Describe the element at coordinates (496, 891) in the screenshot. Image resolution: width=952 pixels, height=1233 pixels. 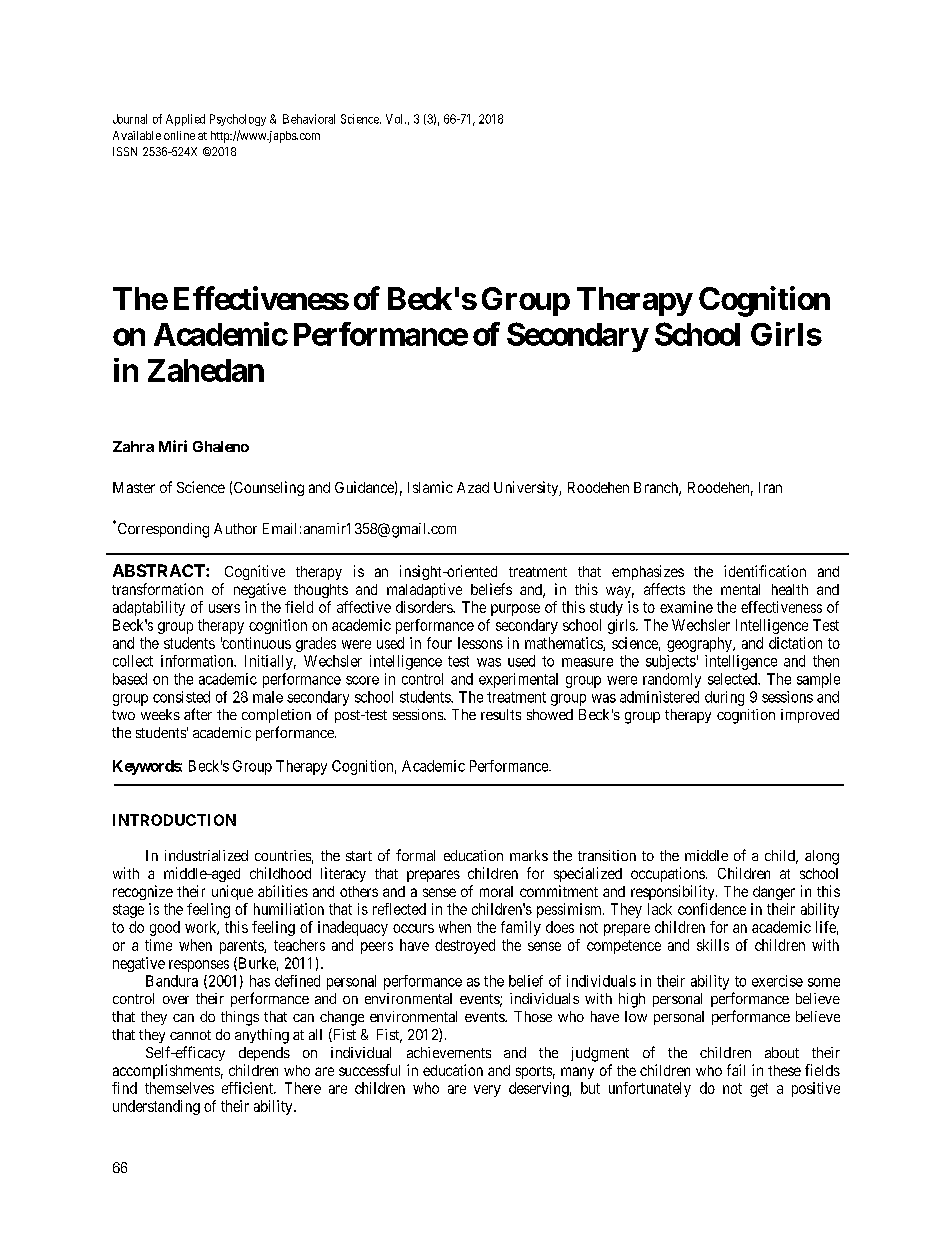
I see `moral` at that location.
